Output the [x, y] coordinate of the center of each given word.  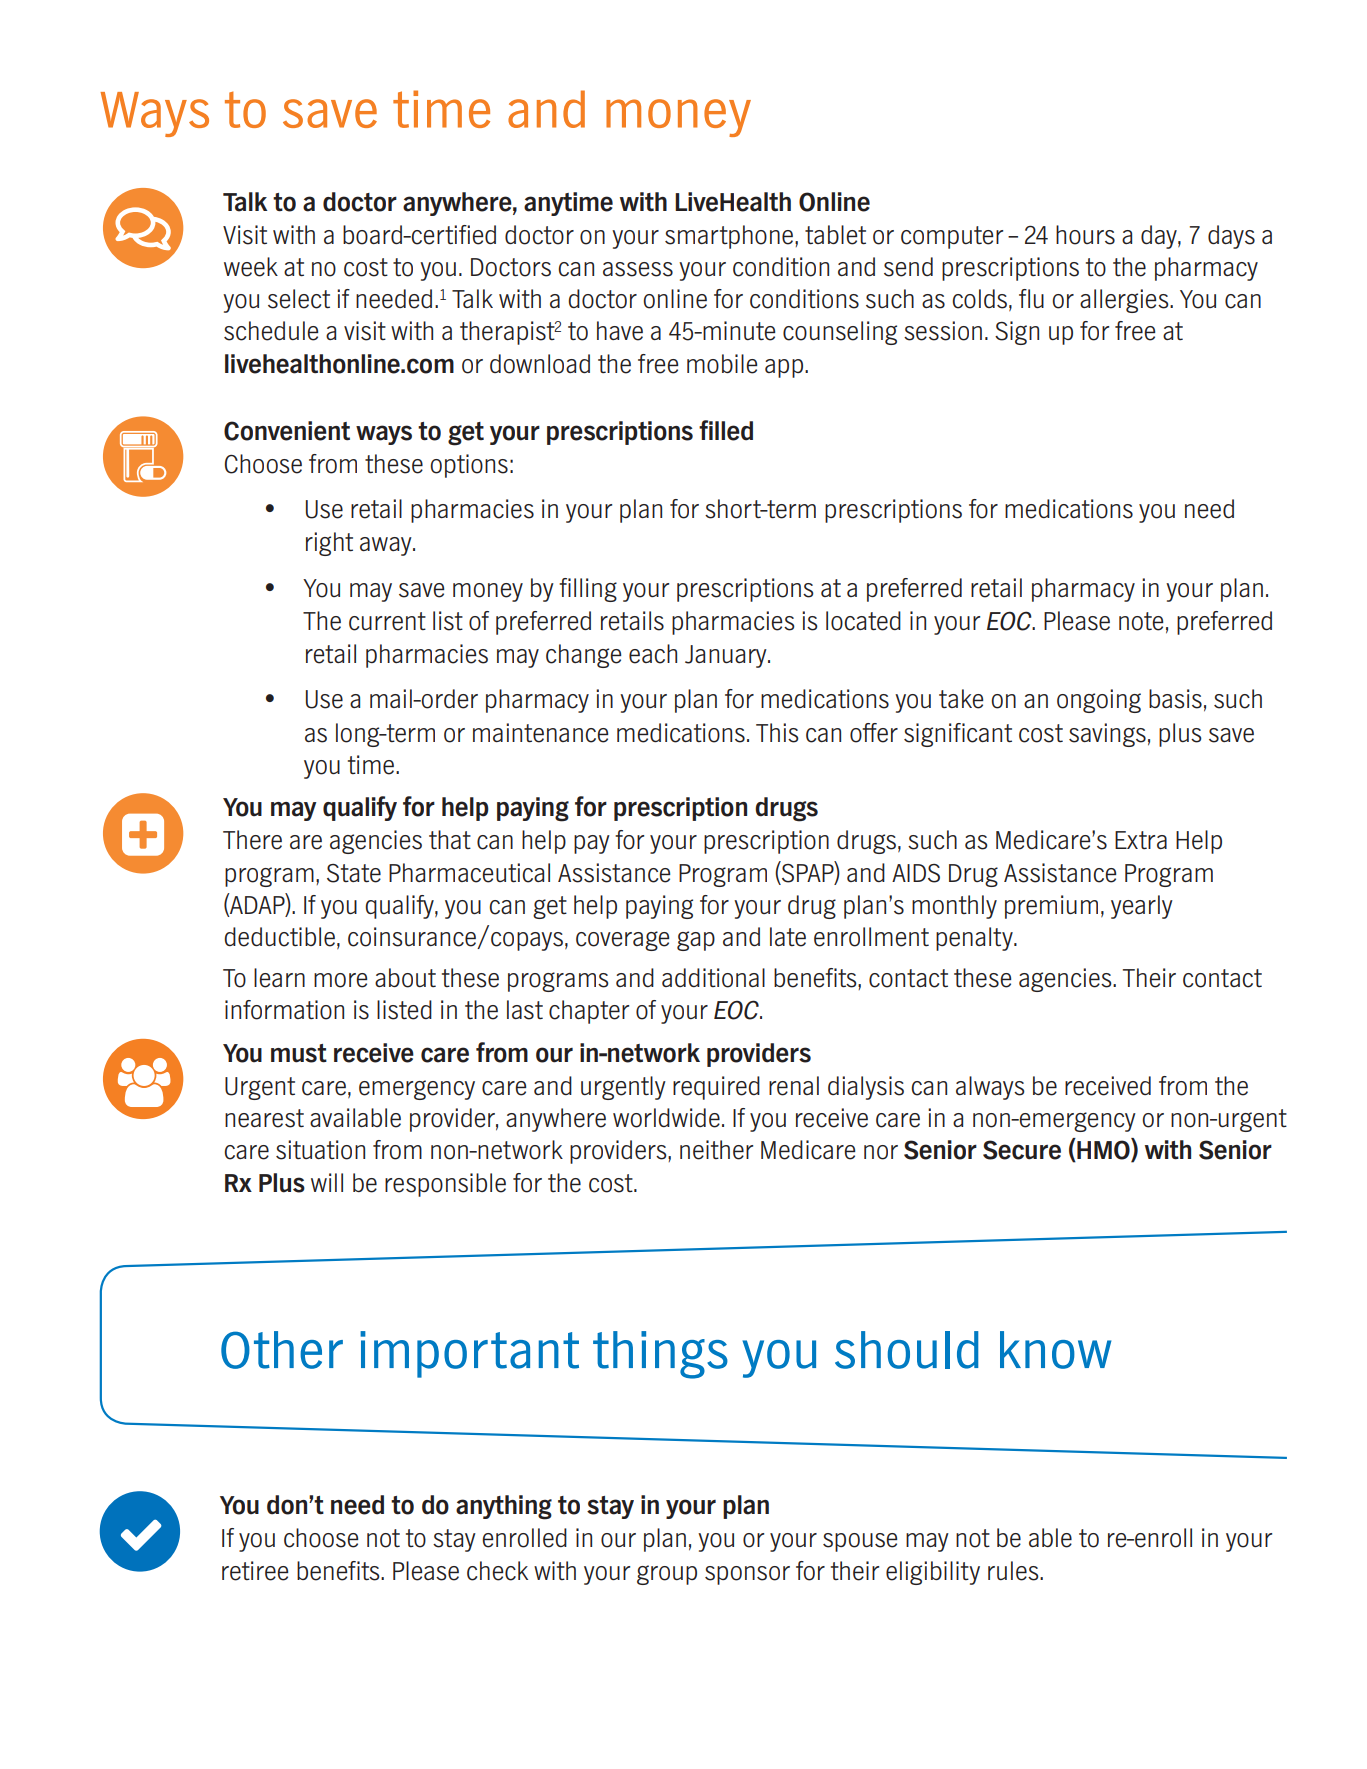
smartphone [730, 237]
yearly [1142, 907]
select [299, 299]
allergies [1125, 301]
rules [1014, 1571]
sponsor [747, 1575]
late [788, 937]
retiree [255, 1571]
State [354, 873]
